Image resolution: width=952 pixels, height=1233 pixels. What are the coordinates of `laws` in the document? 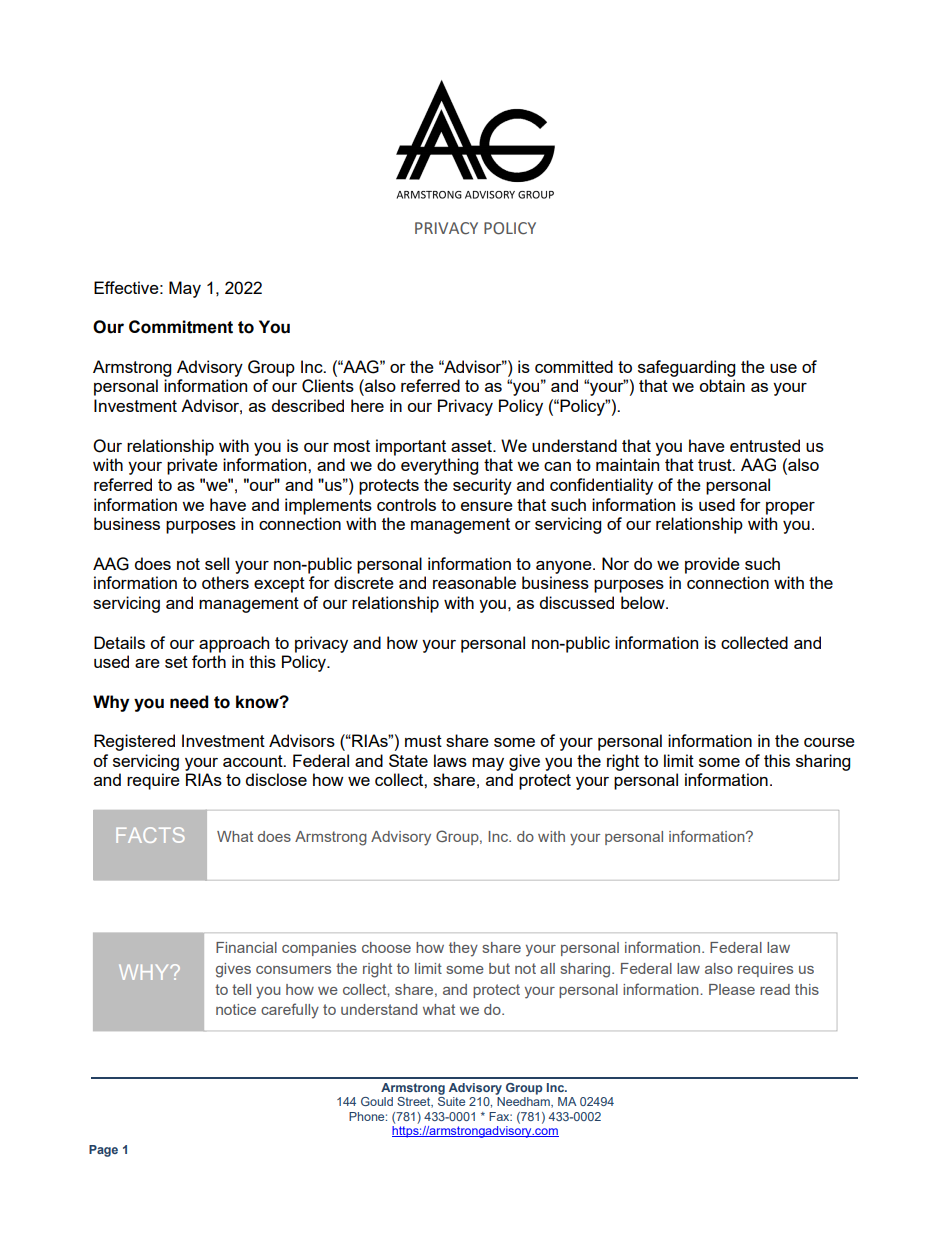 It's located at (450, 760).
